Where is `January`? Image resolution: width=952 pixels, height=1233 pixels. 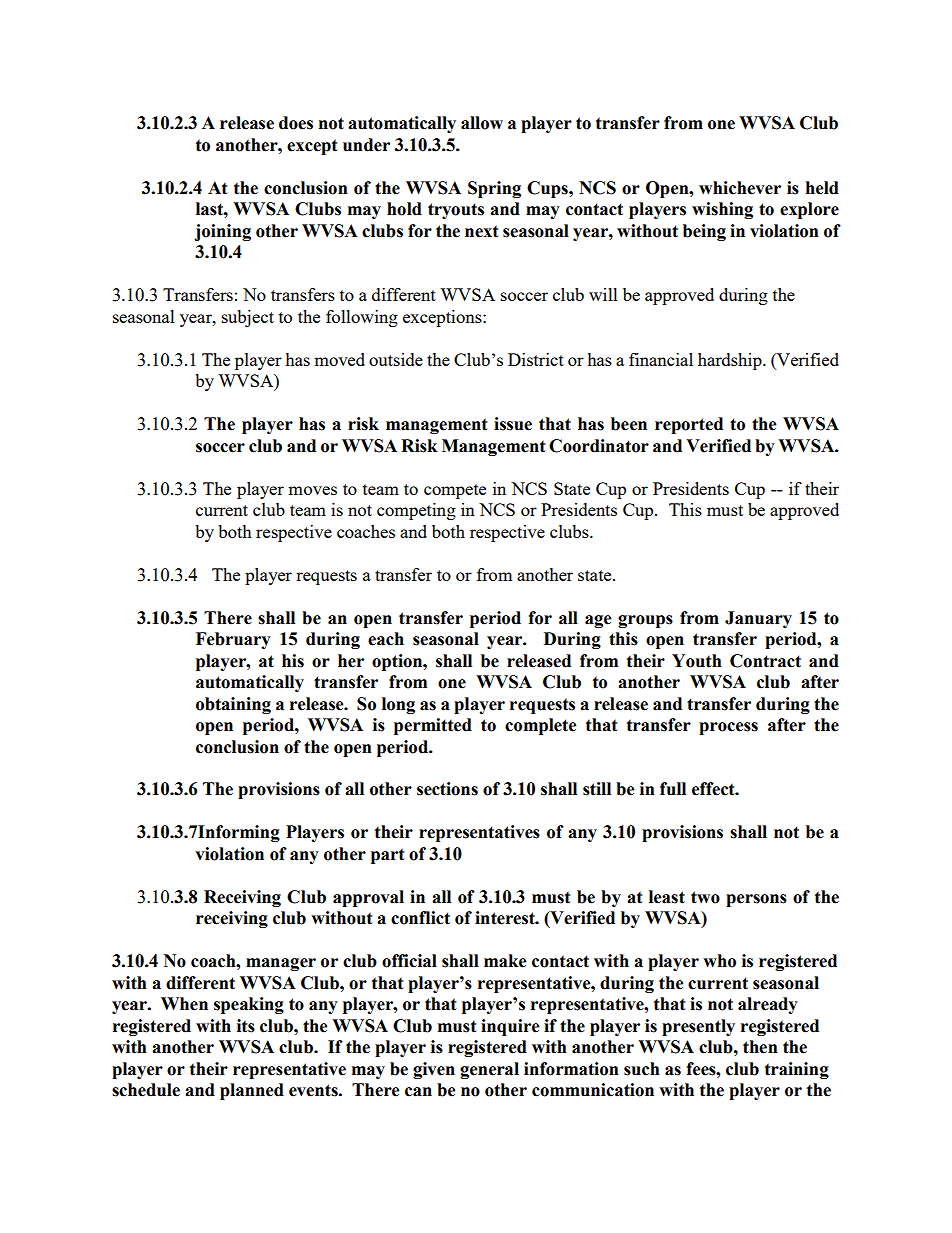
January is located at coordinates (758, 619).
